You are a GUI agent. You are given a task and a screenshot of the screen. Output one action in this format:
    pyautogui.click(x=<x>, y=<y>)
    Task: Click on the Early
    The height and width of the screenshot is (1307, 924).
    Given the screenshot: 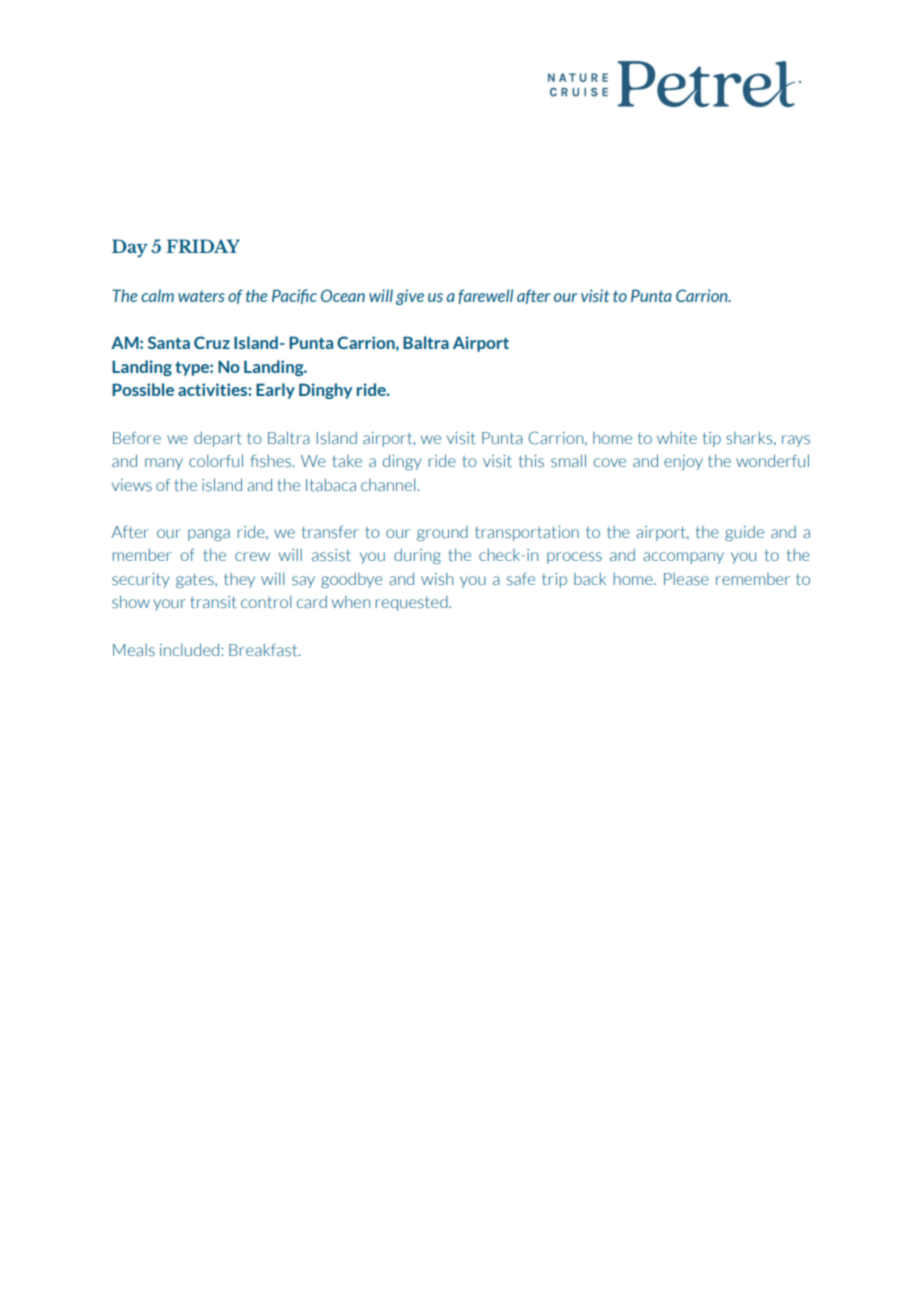 What is the action you would take?
    pyautogui.click(x=275, y=391)
